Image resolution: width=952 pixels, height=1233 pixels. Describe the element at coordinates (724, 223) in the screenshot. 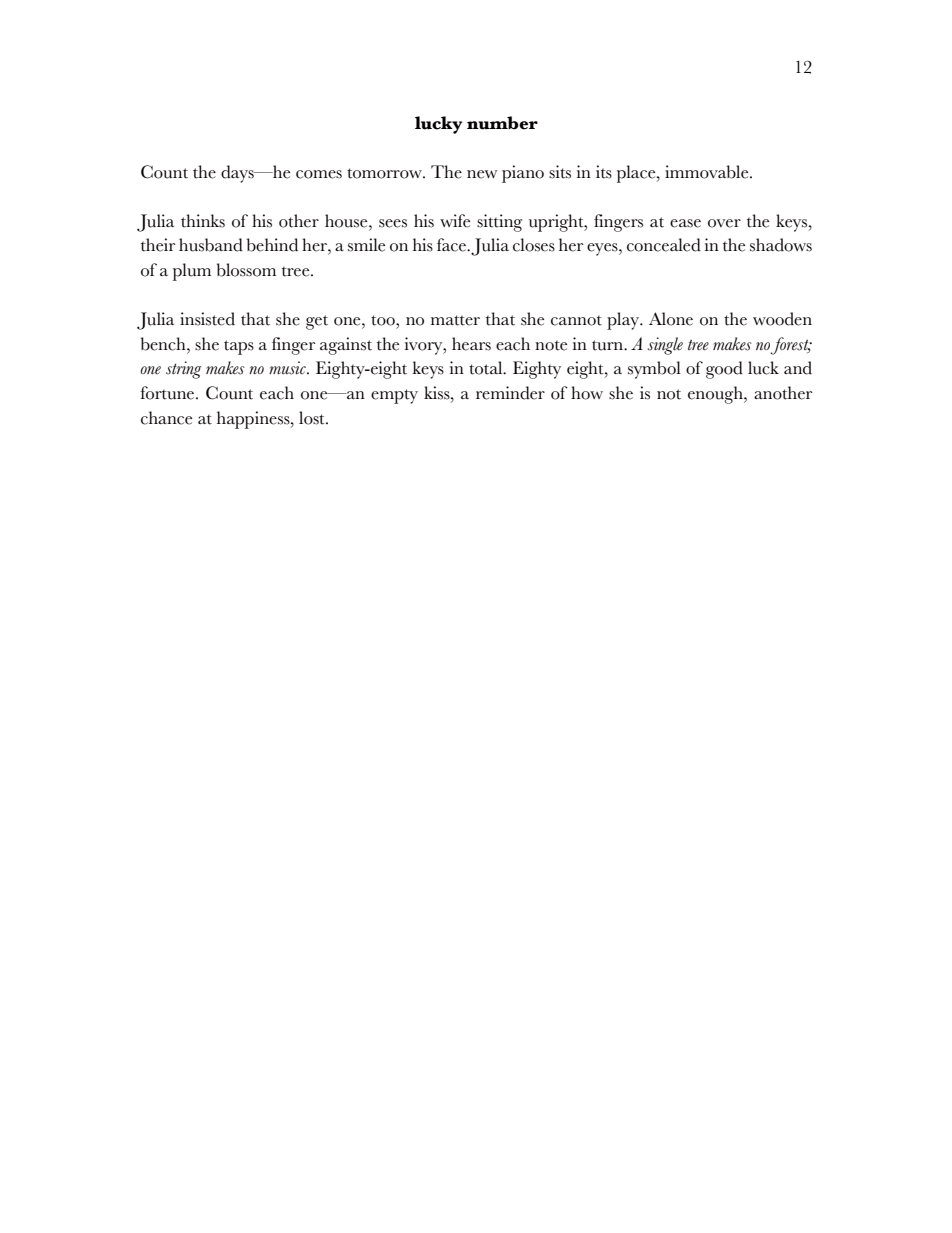

I see `over` at that location.
